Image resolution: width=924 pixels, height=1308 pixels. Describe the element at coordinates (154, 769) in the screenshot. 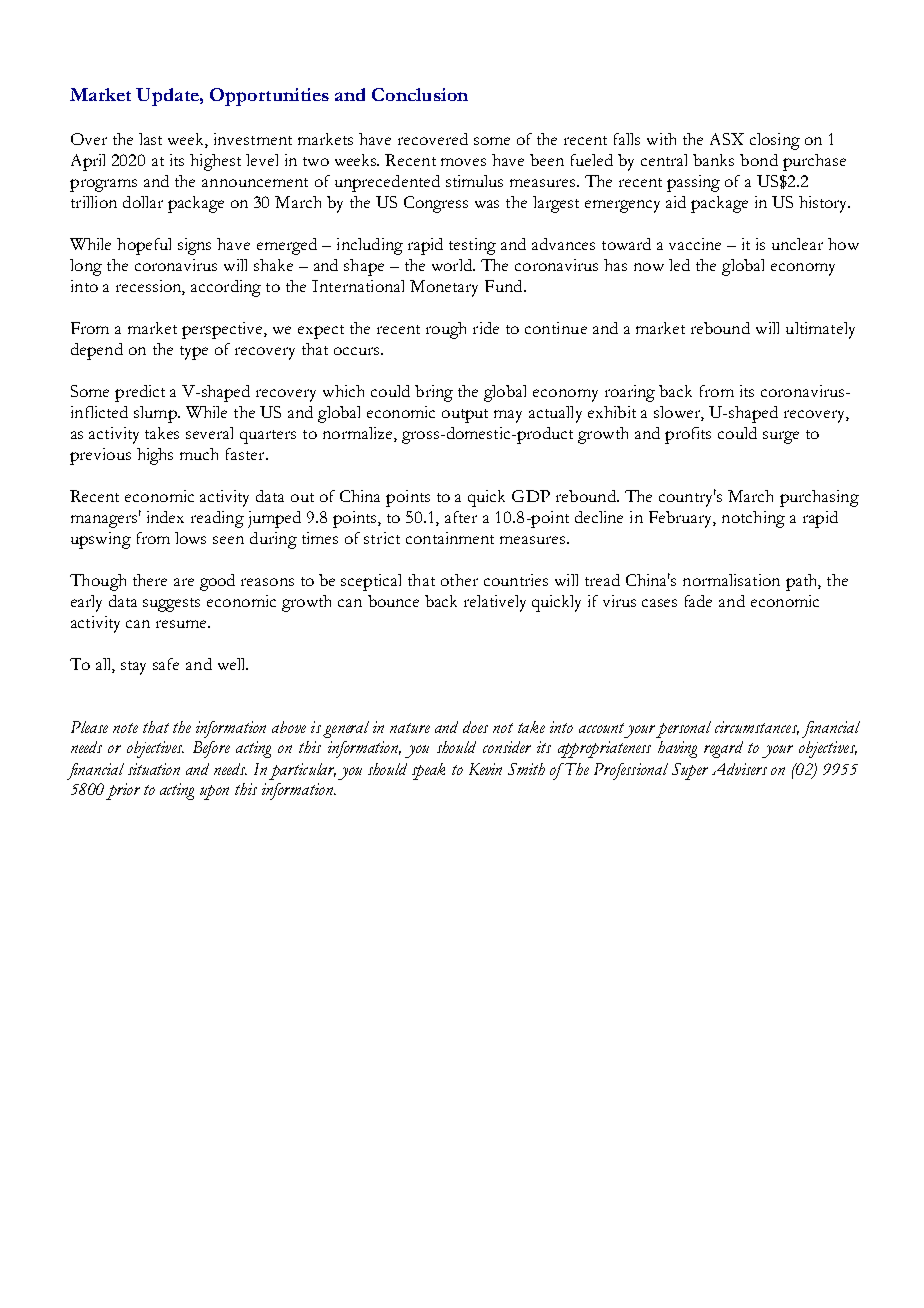

I see `situation` at that location.
